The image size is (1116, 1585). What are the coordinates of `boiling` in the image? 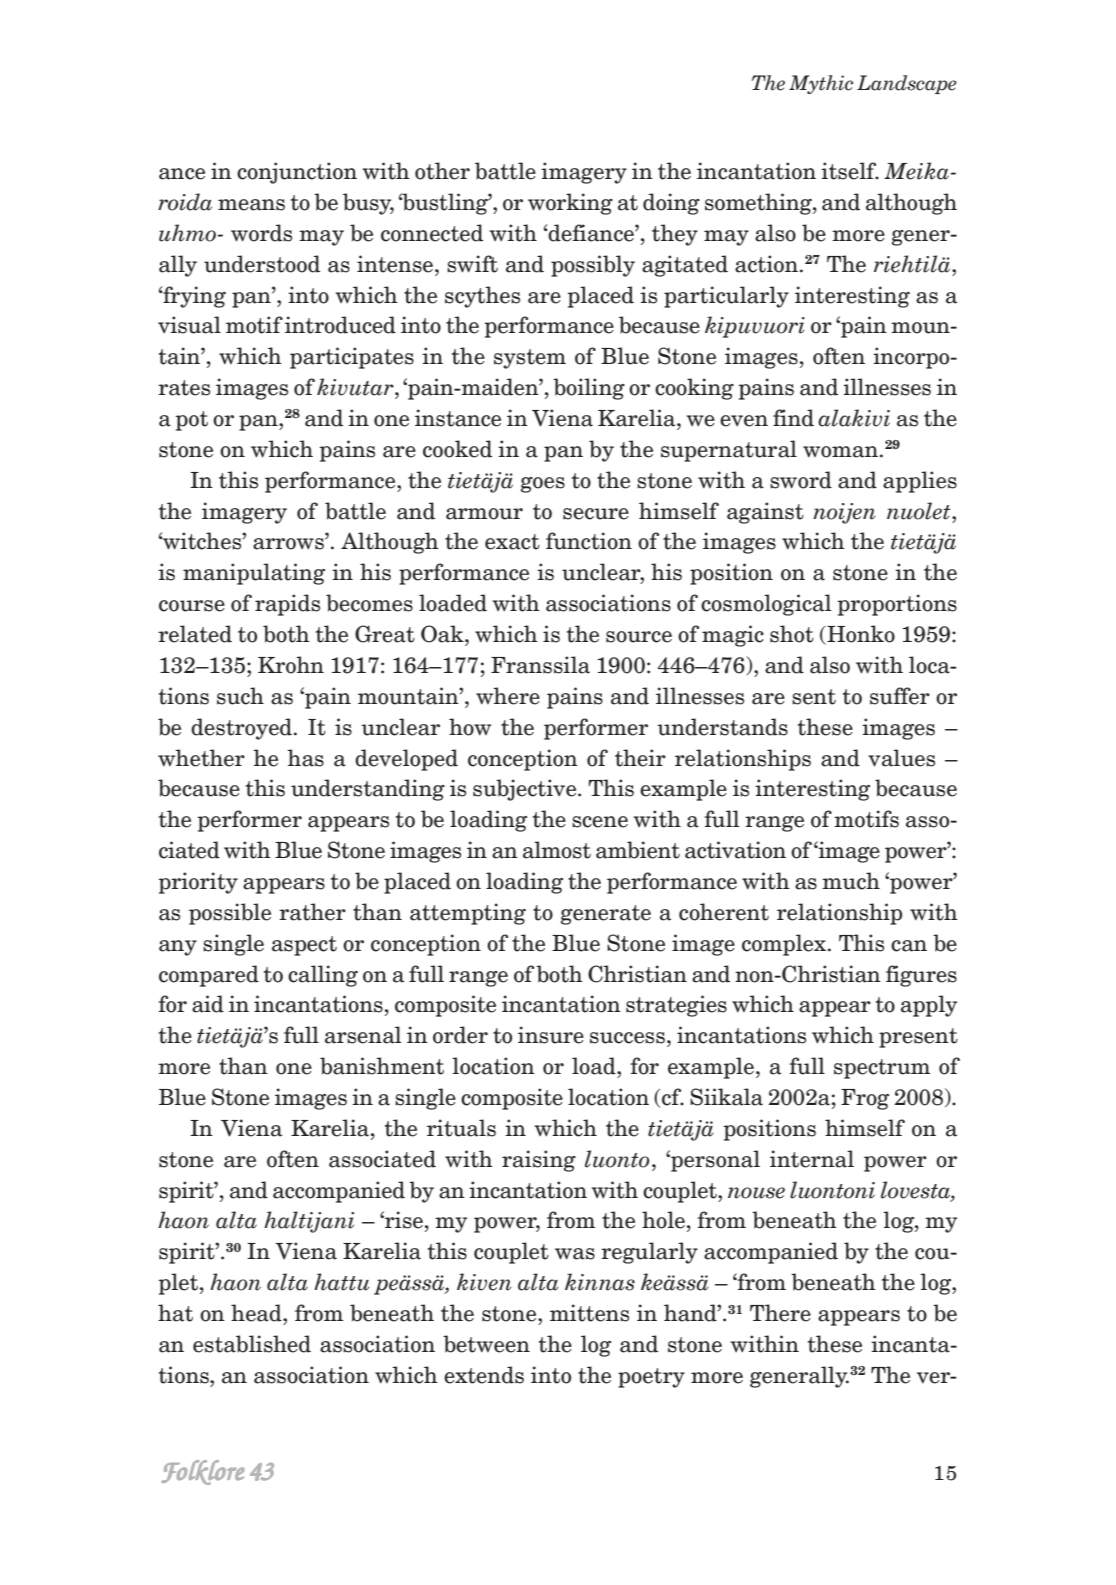 It's located at (589, 389).
